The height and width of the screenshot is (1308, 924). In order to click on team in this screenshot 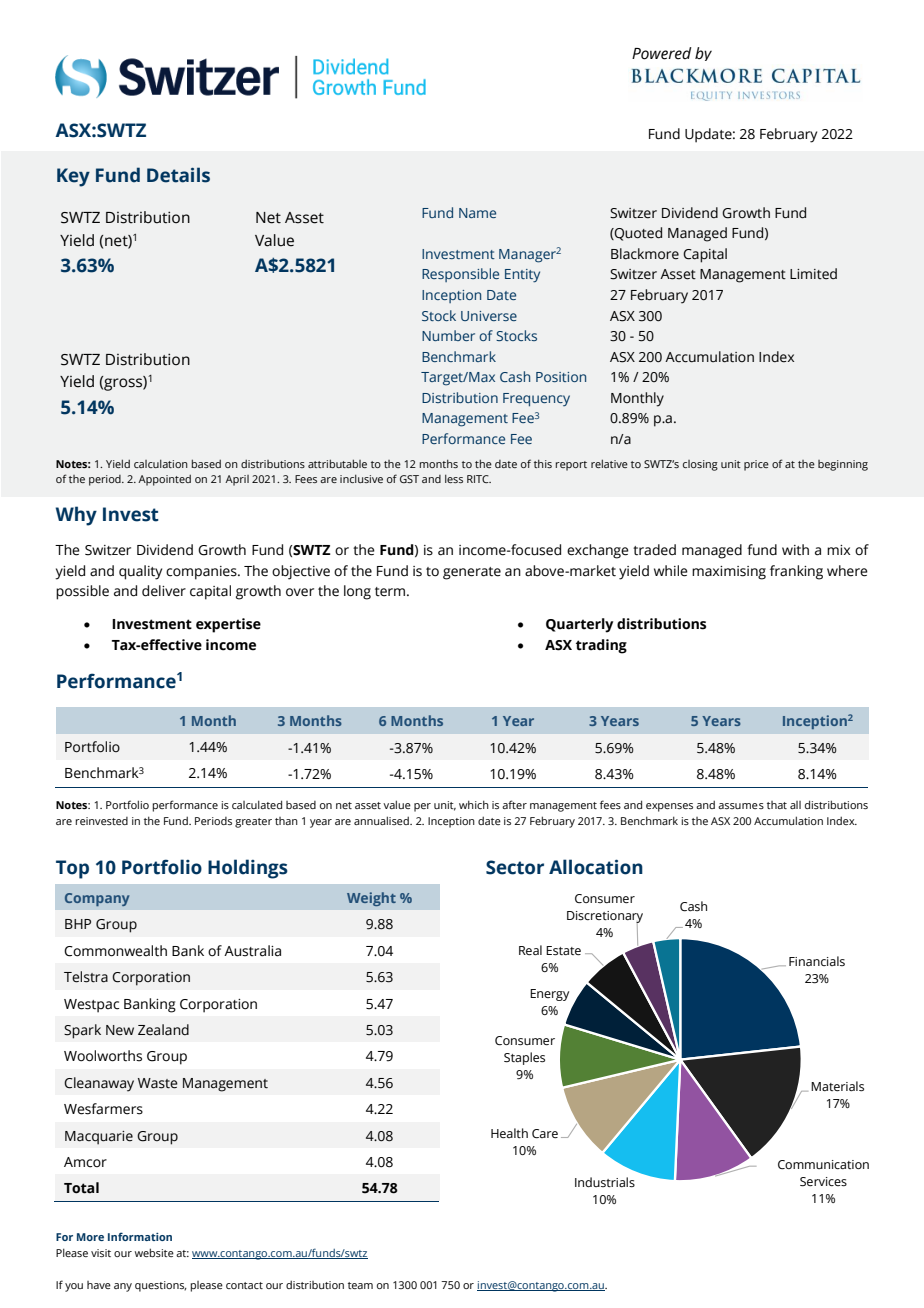, I will do `click(360, 1285)`.
